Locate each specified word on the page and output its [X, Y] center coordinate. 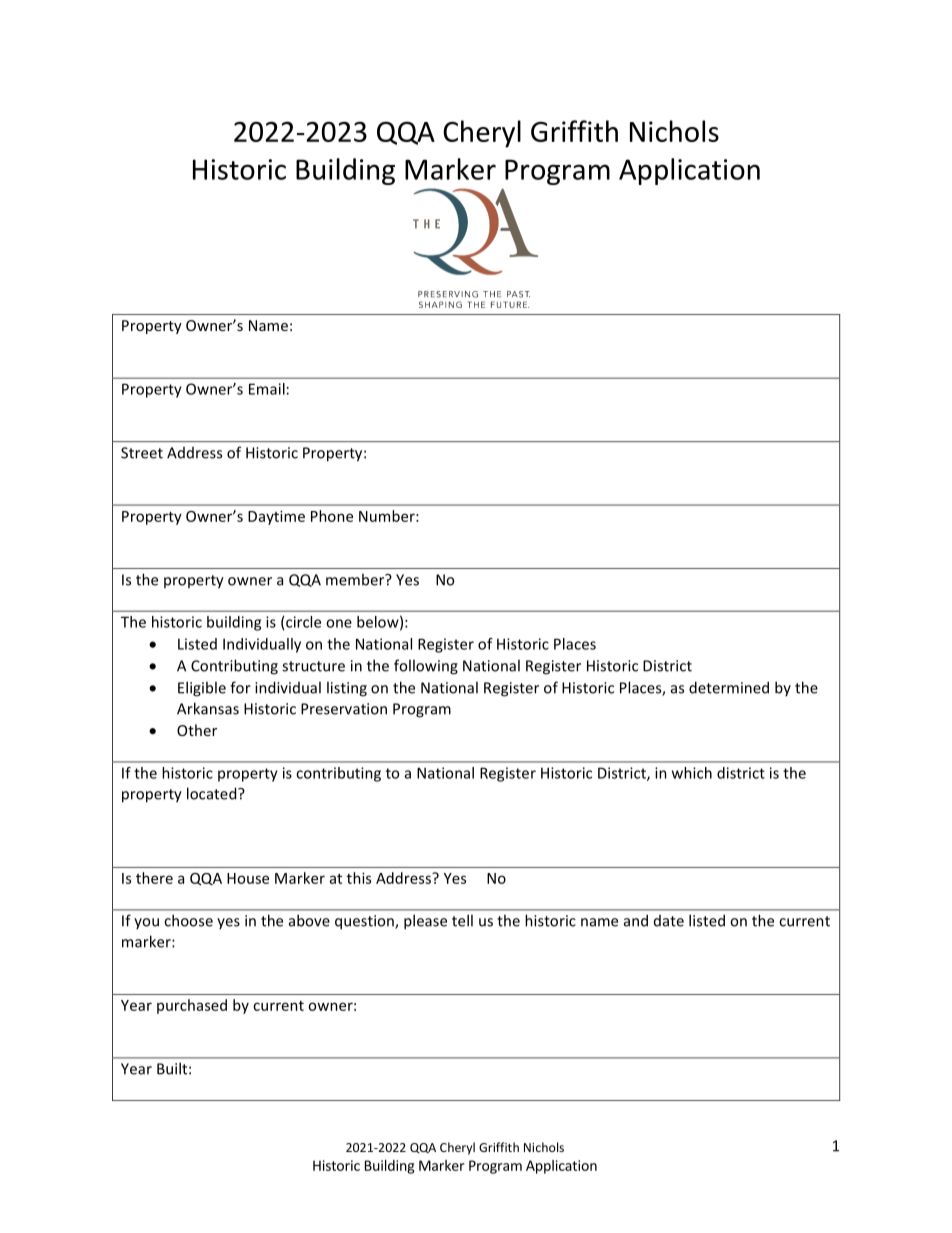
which [692, 773]
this [359, 878]
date [669, 921]
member [356, 579]
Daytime [276, 517]
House [248, 878]
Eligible [202, 689]
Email [267, 389]
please [425, 922]
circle [303, 622]
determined [729, 687]
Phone [332, 516]
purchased [192, 1006]
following [426, 667]
